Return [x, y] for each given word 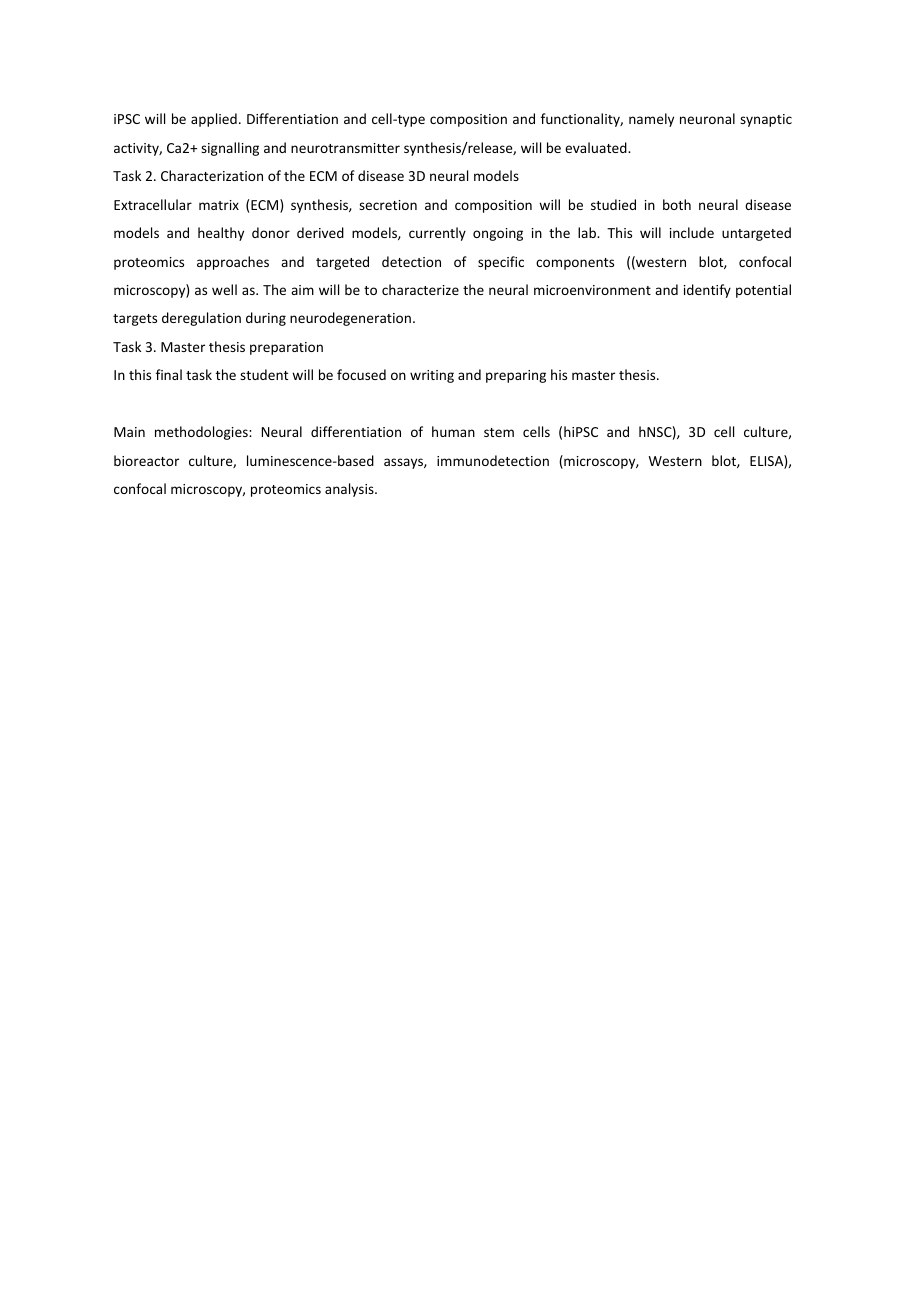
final [169, 374]
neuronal [707, 118]
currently [437, 234]
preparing [516, 376]
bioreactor [146, 460]
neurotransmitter [345, 148]
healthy [221, 234]
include [692, 232]
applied [214, 120]
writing [432, 376]
